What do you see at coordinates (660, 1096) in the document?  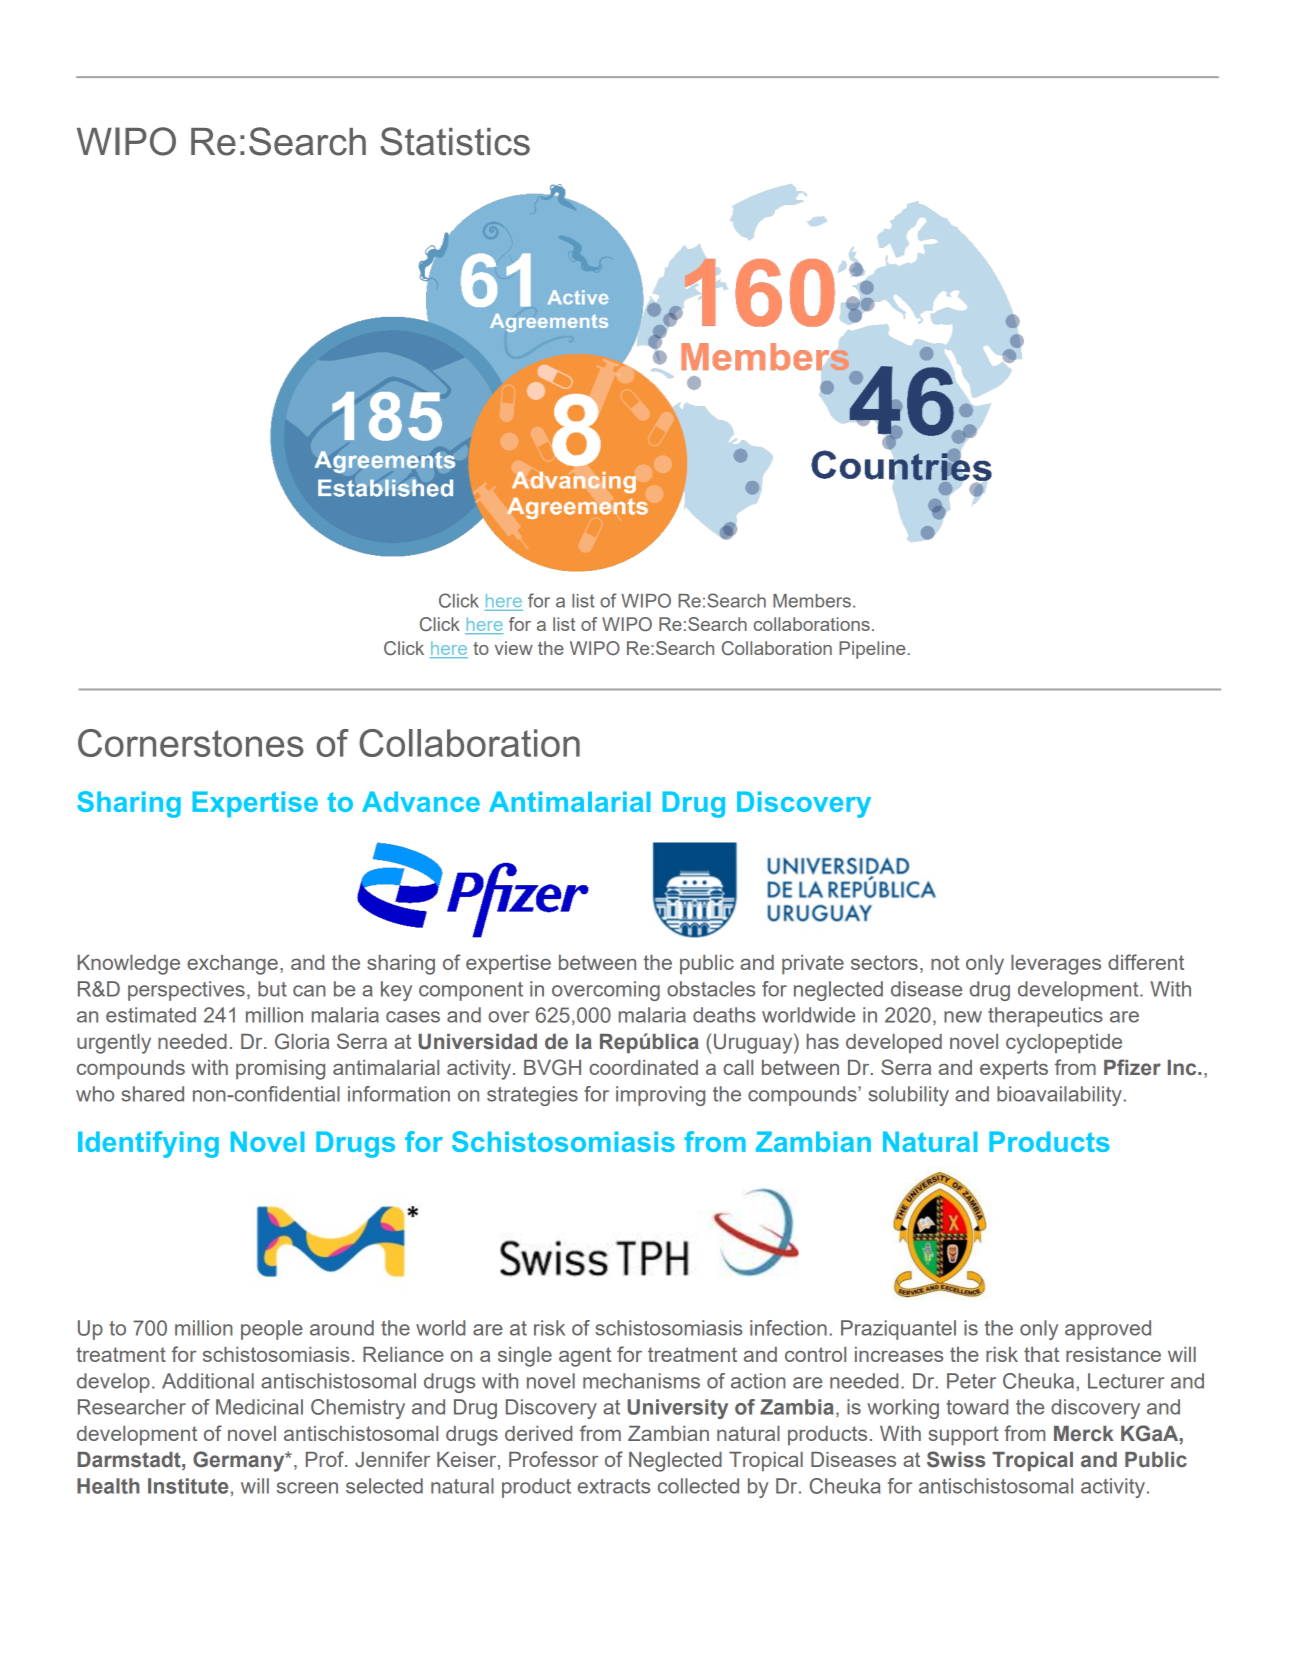 I see `improving` at bounding box center [660, 1096].
